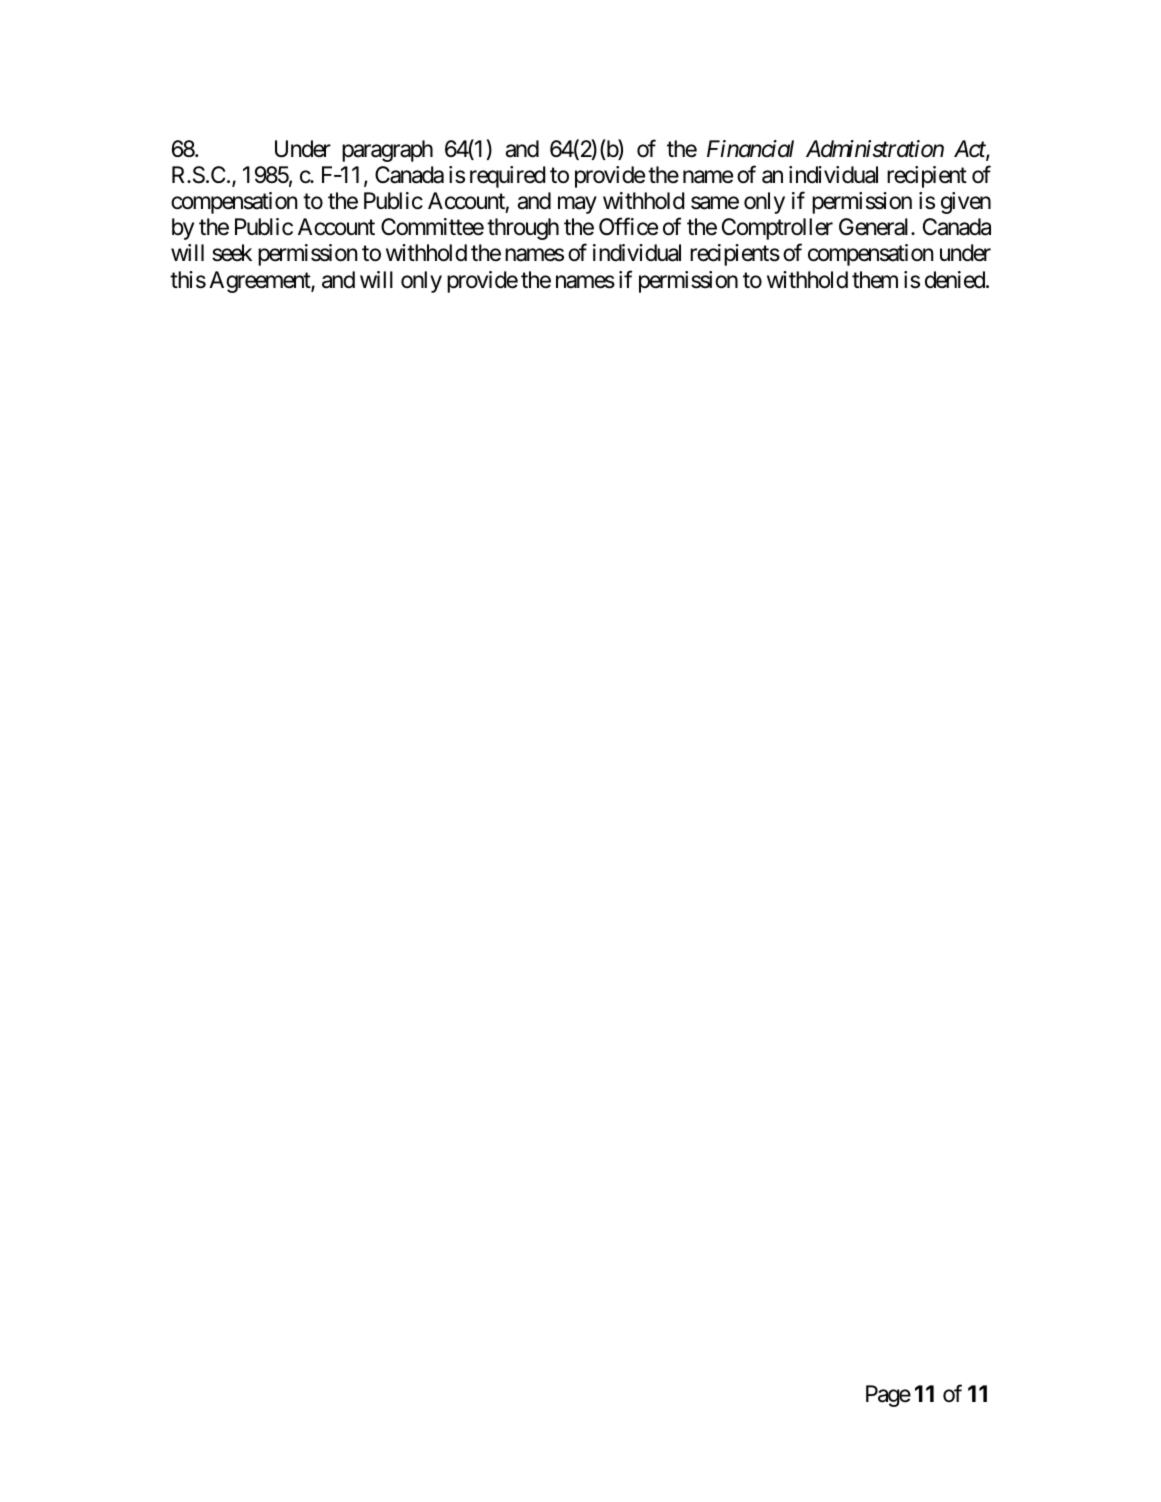 The image size is (1161, 1502). Describe the element at coordinates (875, 149) in the page. I see `Administration` at that location.
